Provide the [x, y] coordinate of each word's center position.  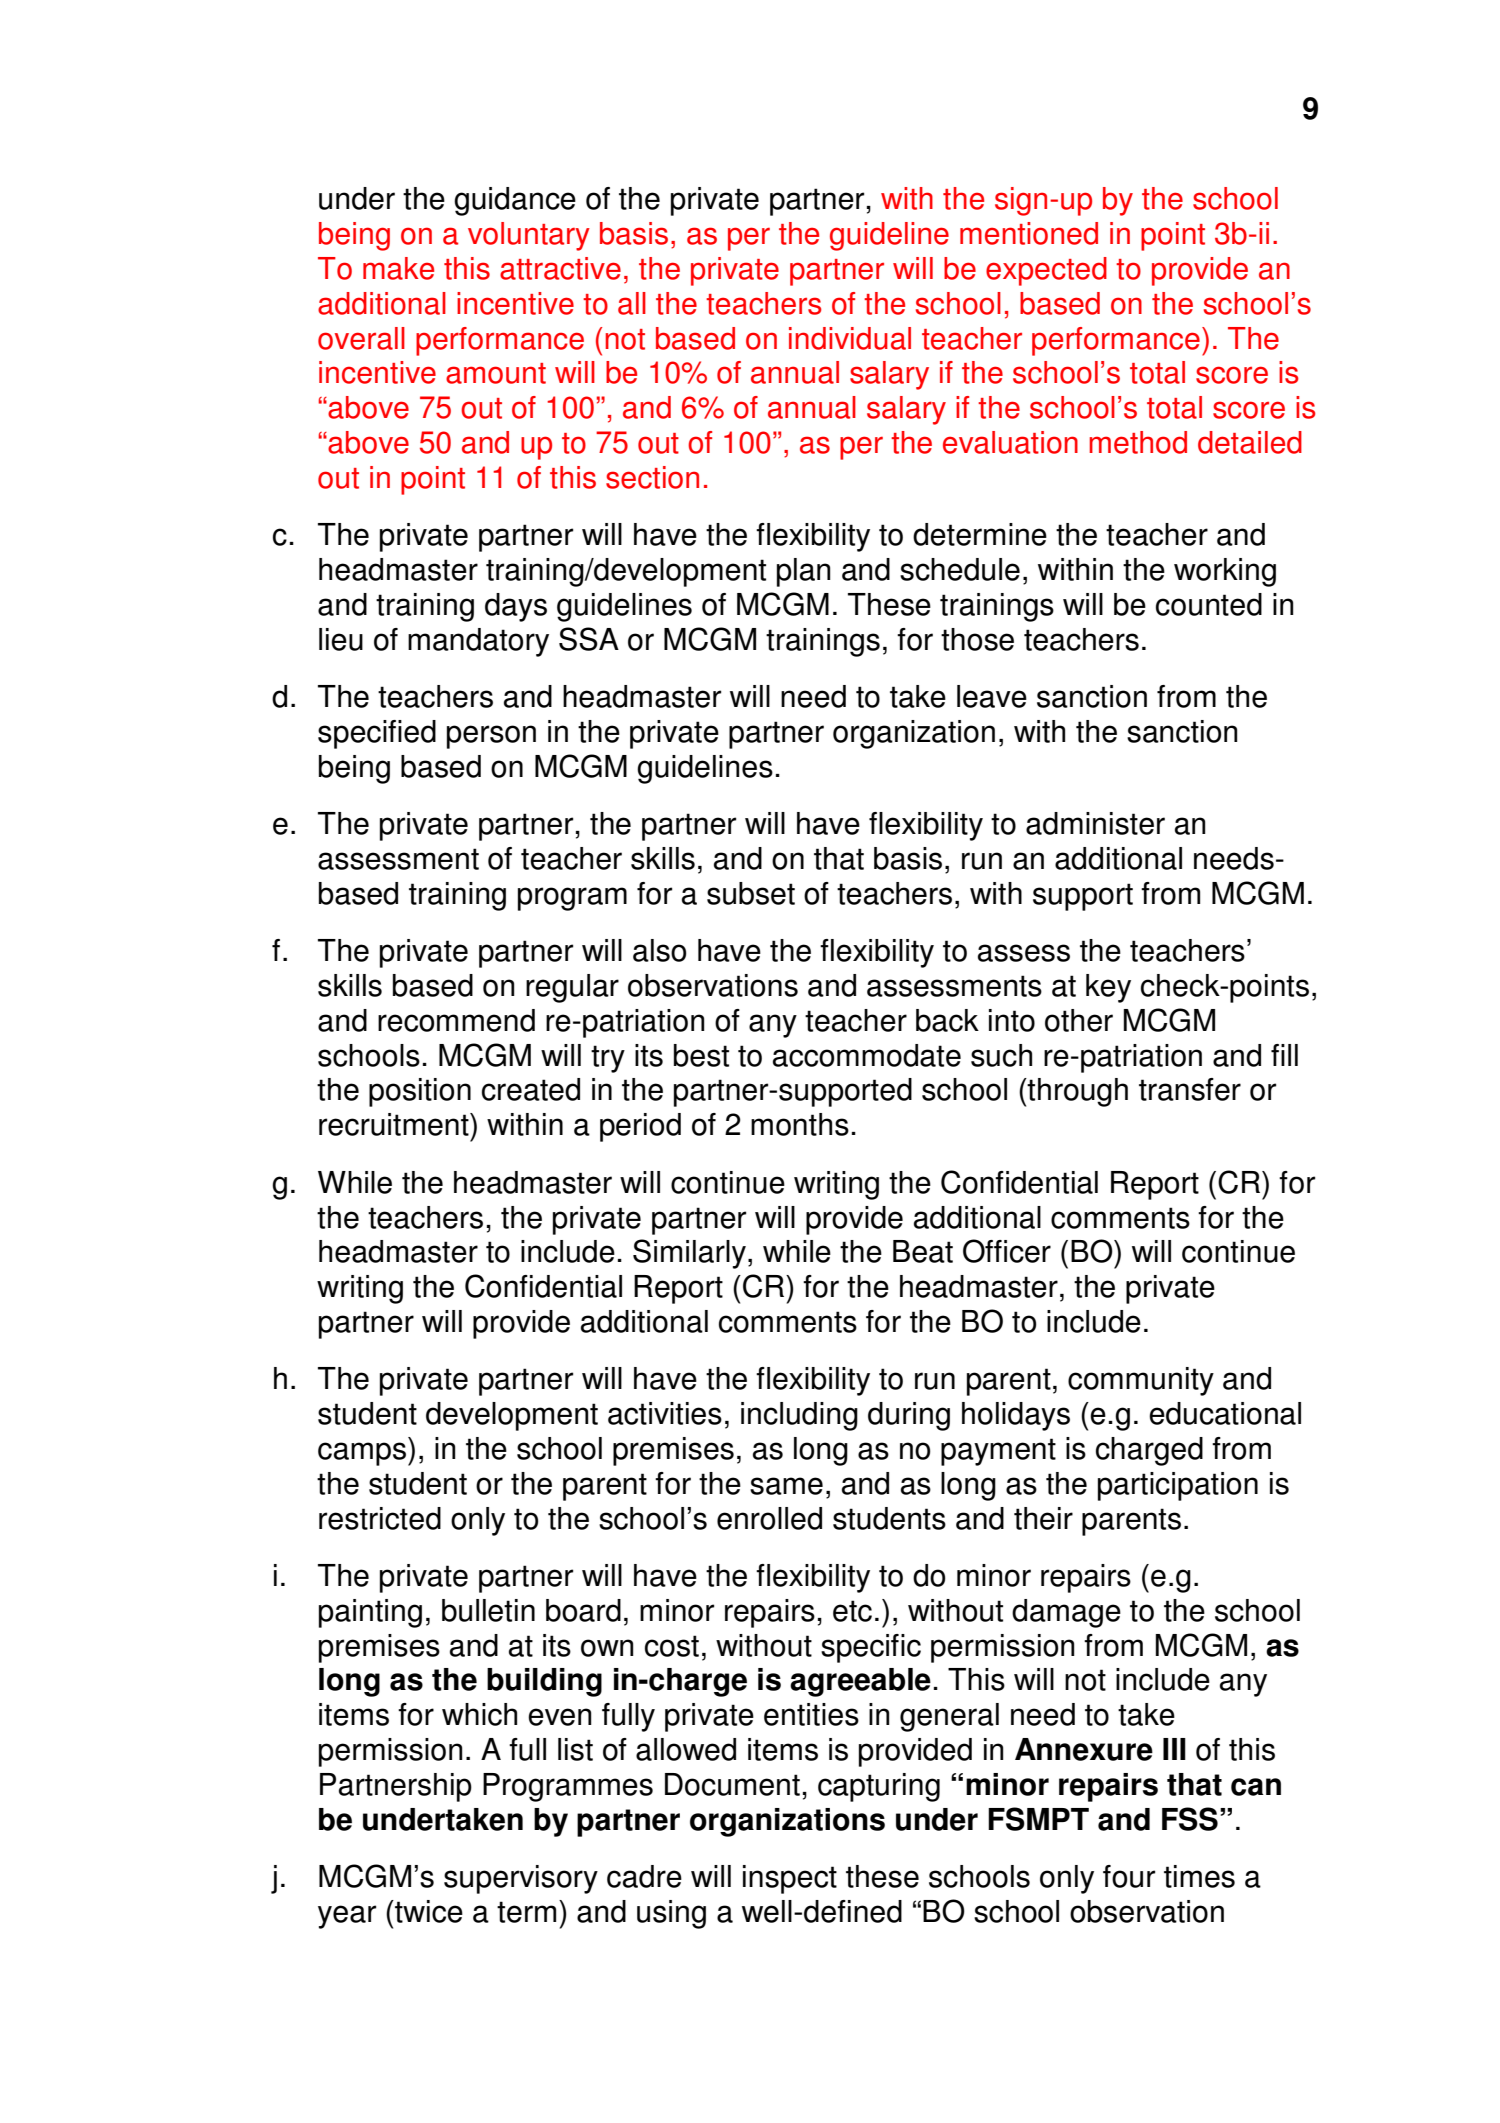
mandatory [478, 642]
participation [1178, 1486]
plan [803, 572]
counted [1209, 604]
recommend [456, 1020]
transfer [1190, 1089]
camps [362, 1454]
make [398, 268]
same [786, 1486]
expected [1046, 271]
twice [428, 1911]
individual [850, 338]
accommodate [867, 1055]
